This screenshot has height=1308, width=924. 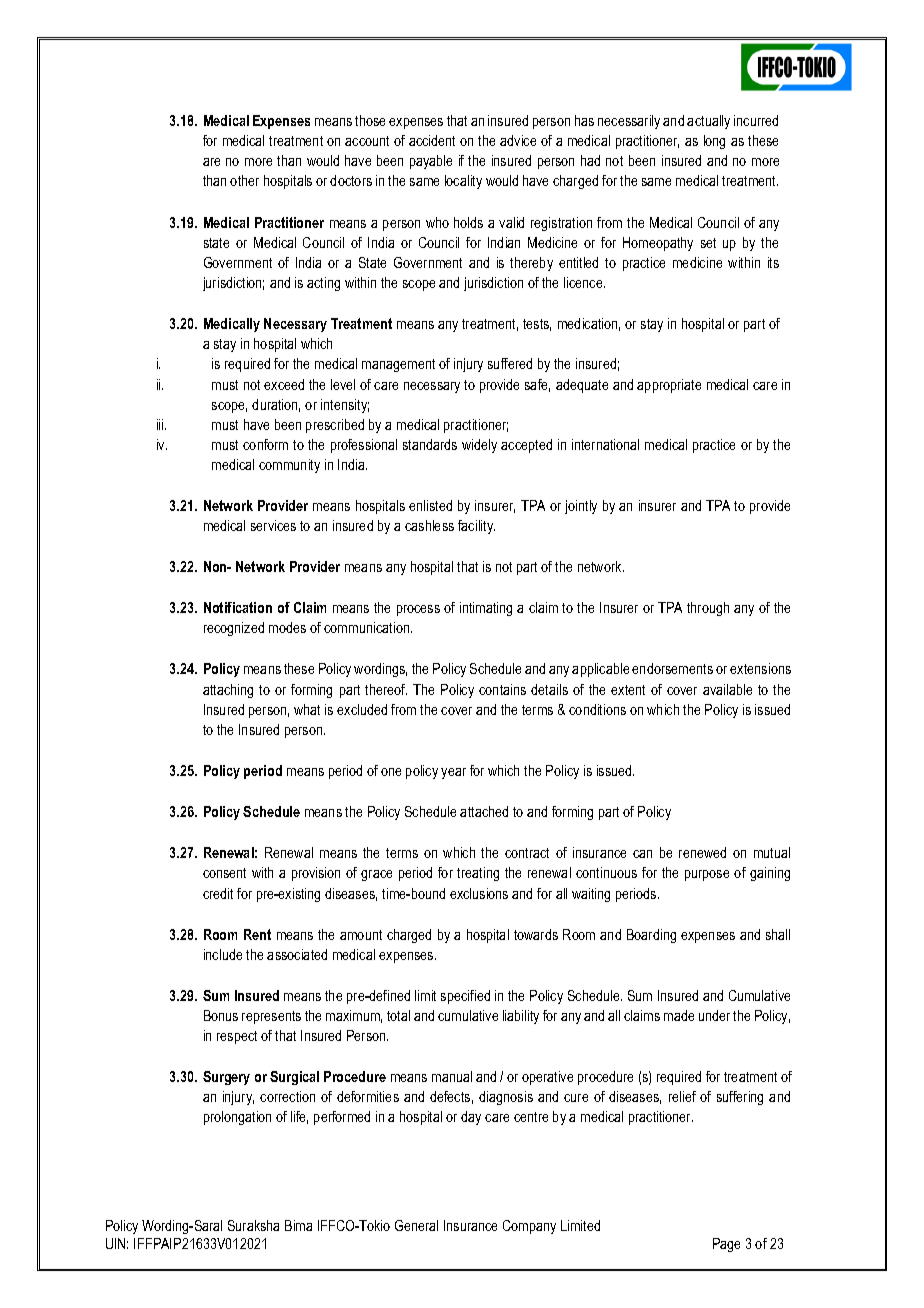 I want to click on actually, so click(x=708, y=122).
